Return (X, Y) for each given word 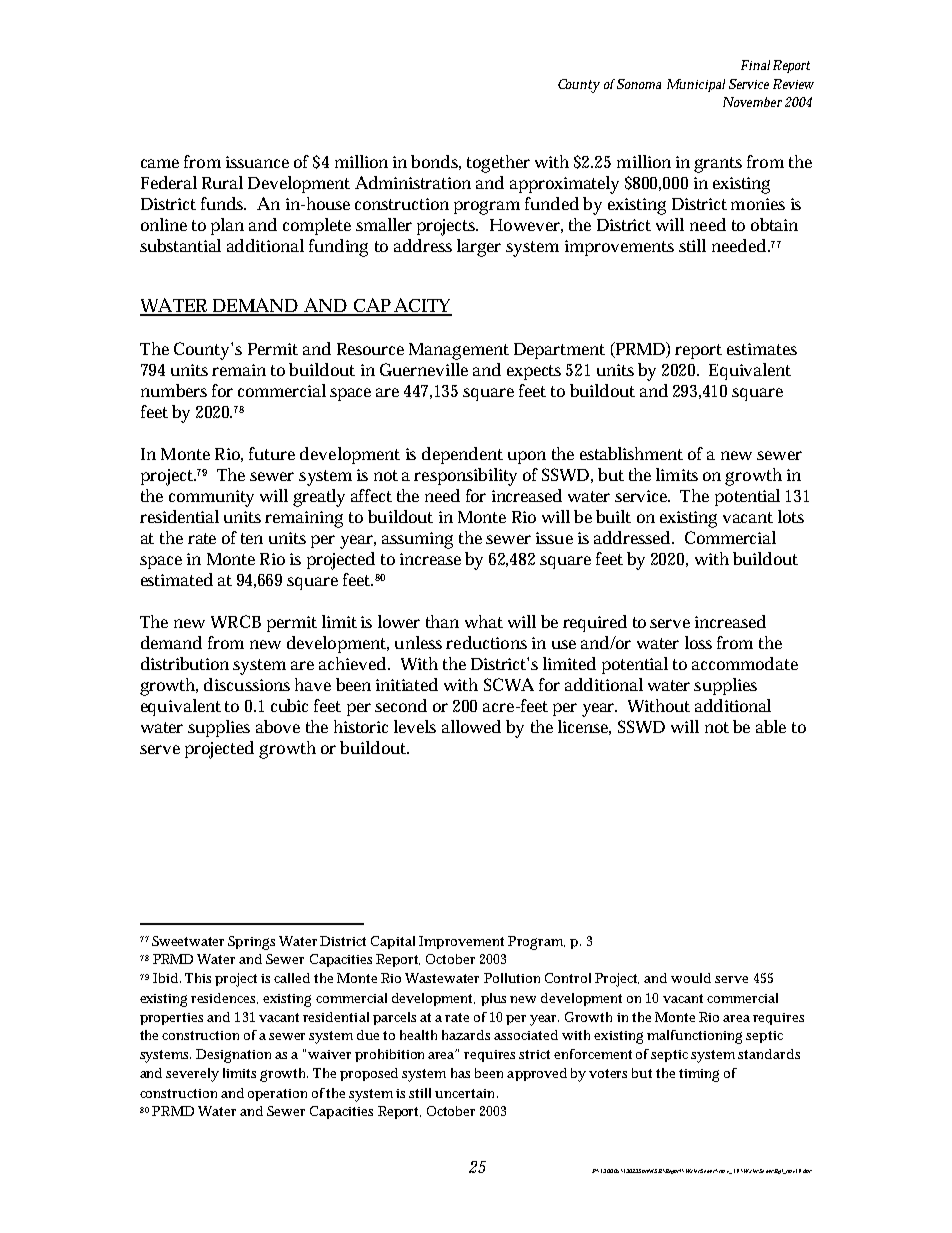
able (771, 726)
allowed (471, 726)
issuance (257, 162)
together (498, 164)
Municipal (696, 85)
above (278, 726)
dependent (462, 455)
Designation (233, 1056)
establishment (631, 453)
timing (699, 1075)
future (272, 453)
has (460, 1073)
